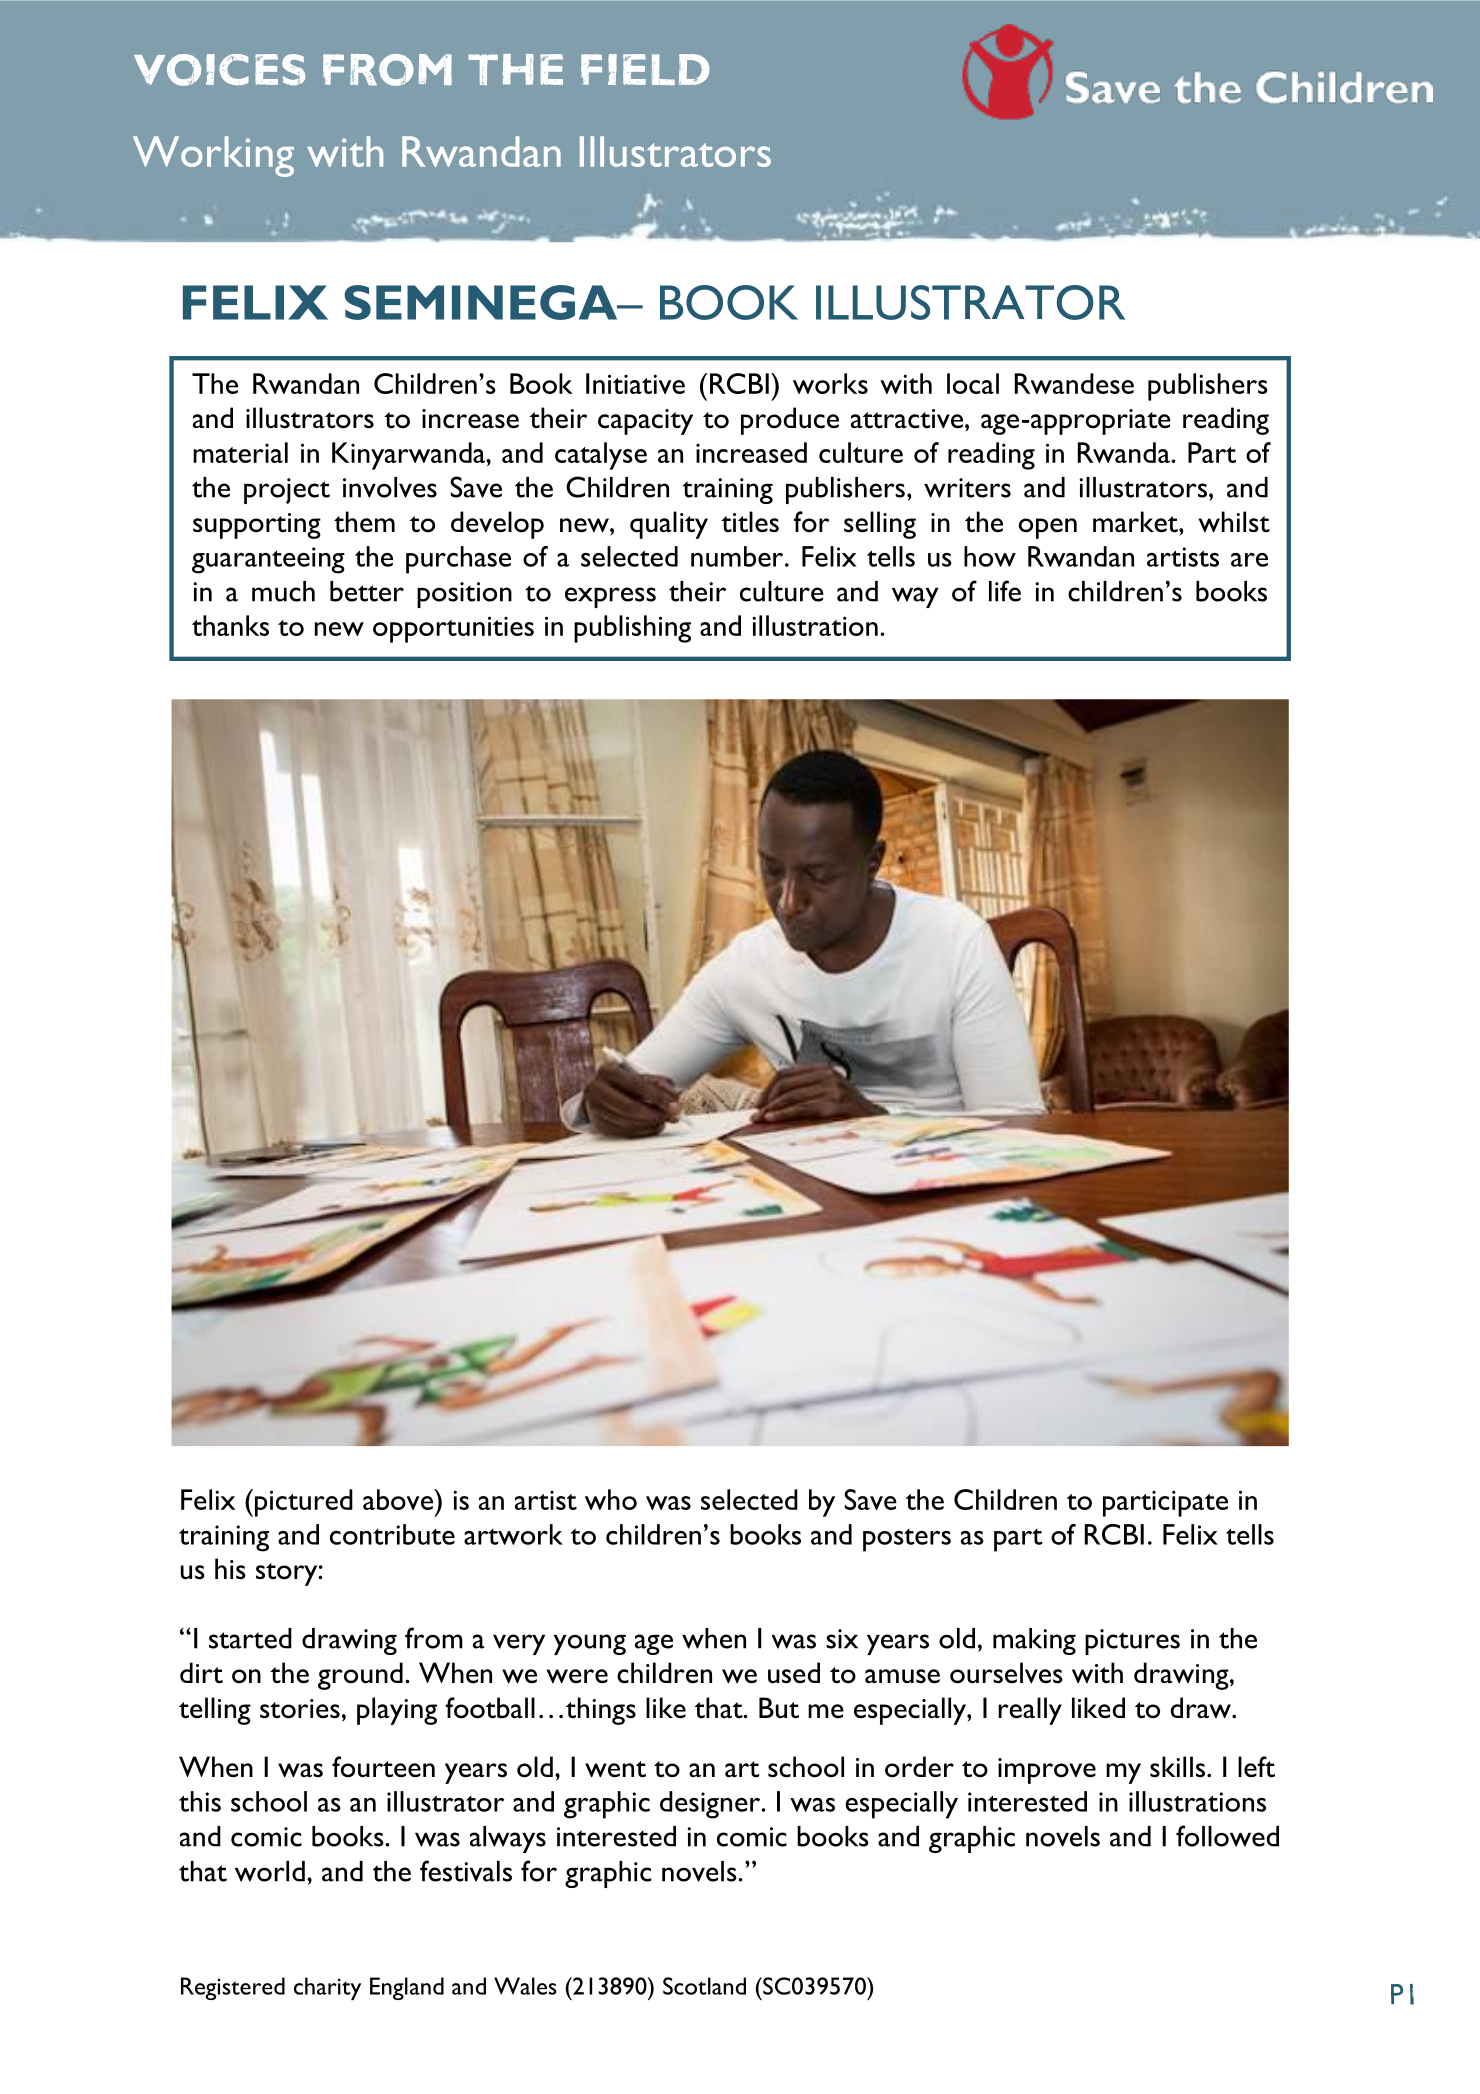 This screenshot has height=2094, width=1480. Describe the element at coordinates (327, 1988) in the screenshot. I see `charity` at that location.
